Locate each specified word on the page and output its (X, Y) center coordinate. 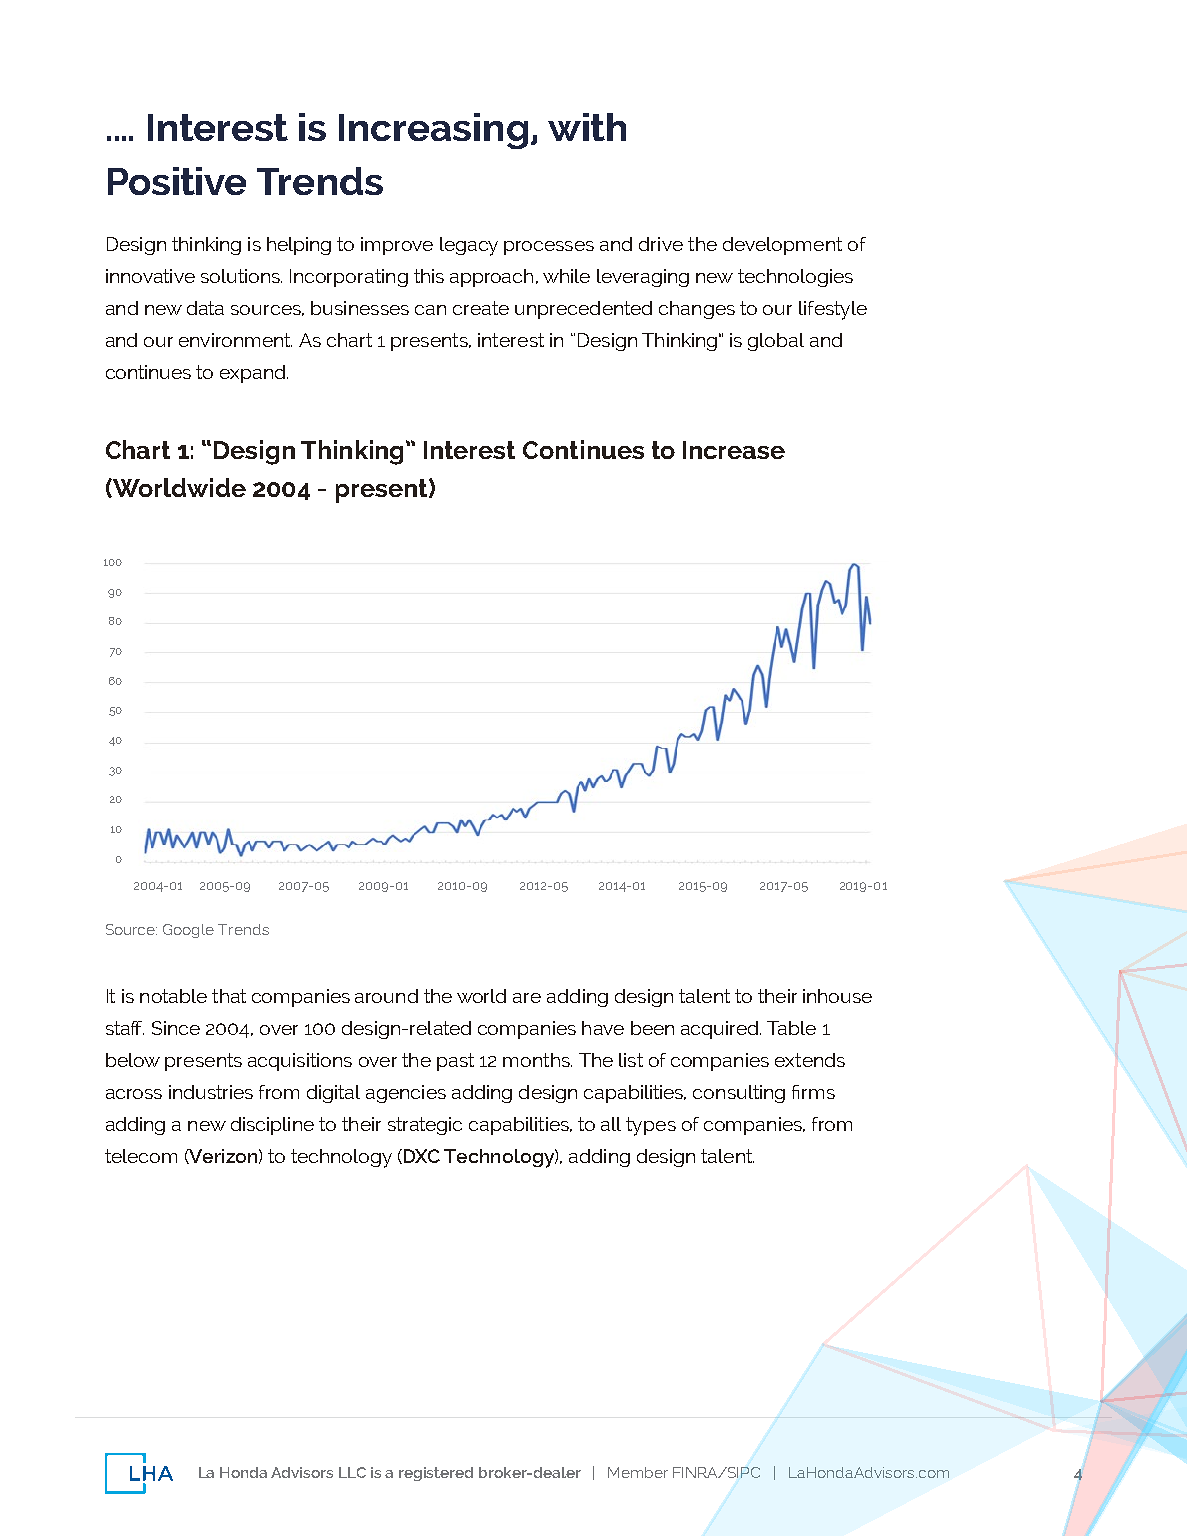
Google (188, 931)
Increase (734, 450)
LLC (352, 1472)
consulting (739, 1094)
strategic (425, 1126)
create (481, 308)
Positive (177, 181)
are (527, 998)
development (782, 246)
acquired (721, 1030)
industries (211, 1092)
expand (254, 374)
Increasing (433, 131)
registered (436, 1474)
